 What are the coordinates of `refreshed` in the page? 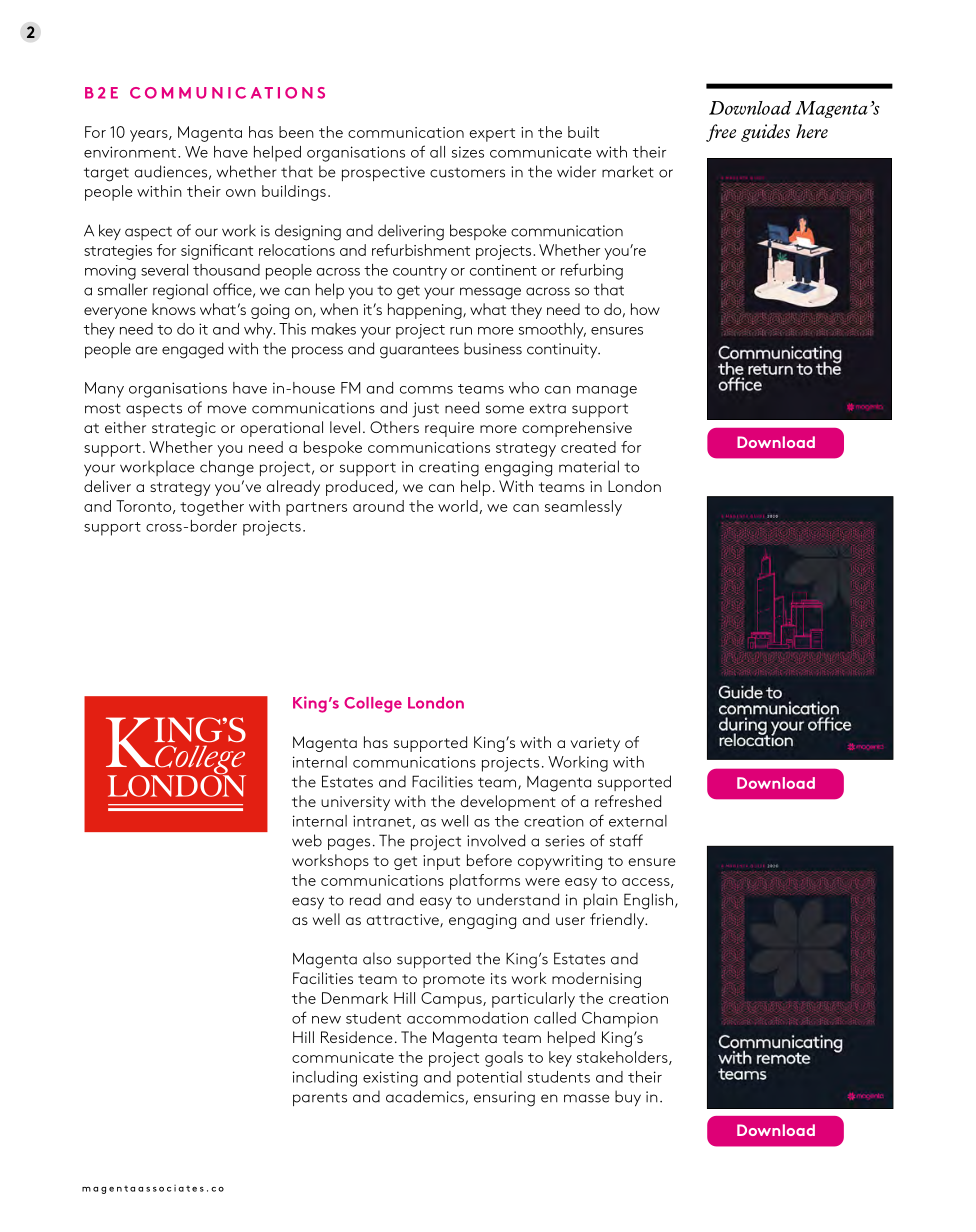 It's located at (628, 801).
